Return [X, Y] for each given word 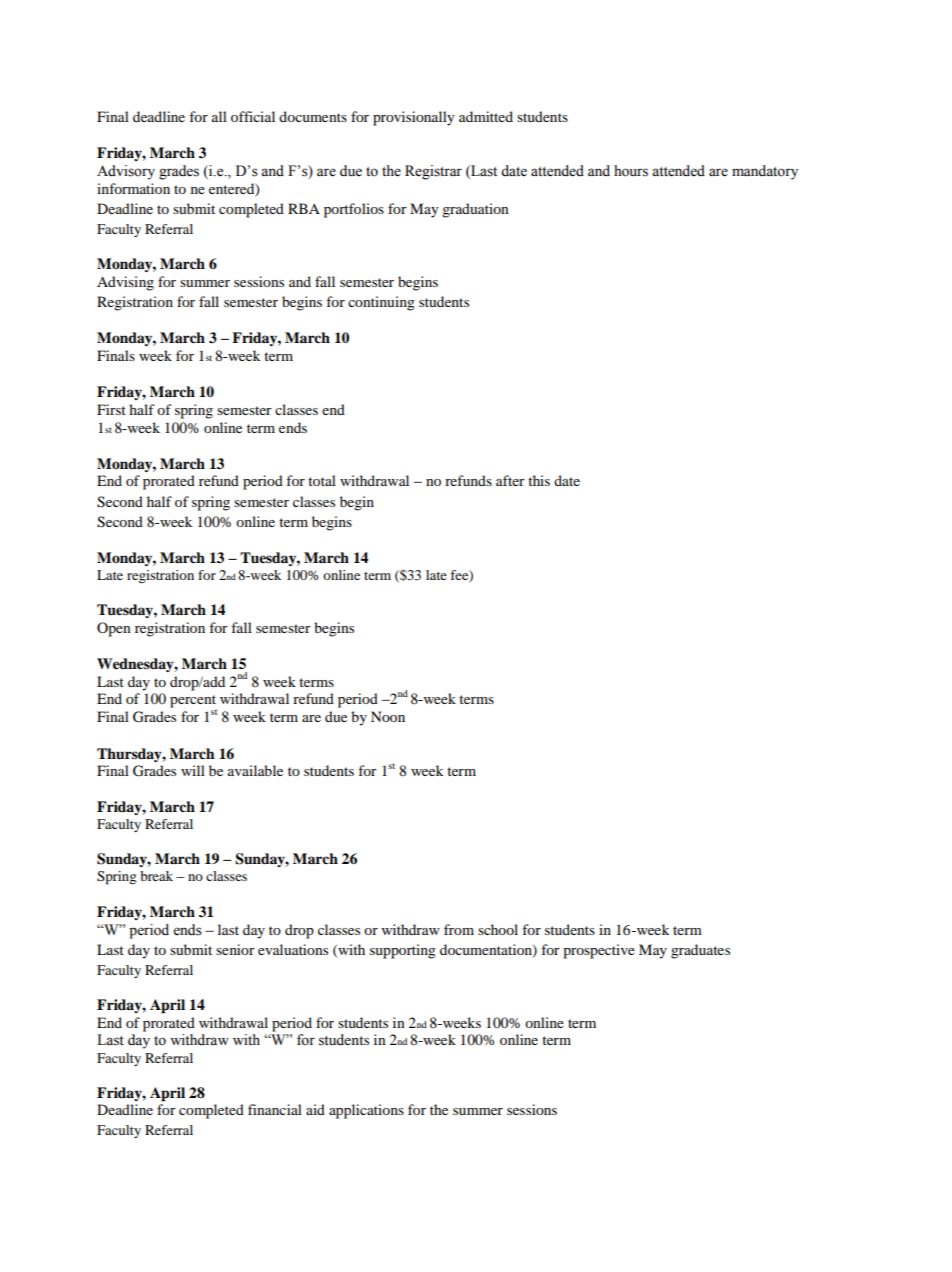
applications [366, 1111]
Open [114, 629]
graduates [700, 951]
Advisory [126, 172]
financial [275, 1109]
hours [631, 171]
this [539, 480]
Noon [388, 716]
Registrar [433, 172]
